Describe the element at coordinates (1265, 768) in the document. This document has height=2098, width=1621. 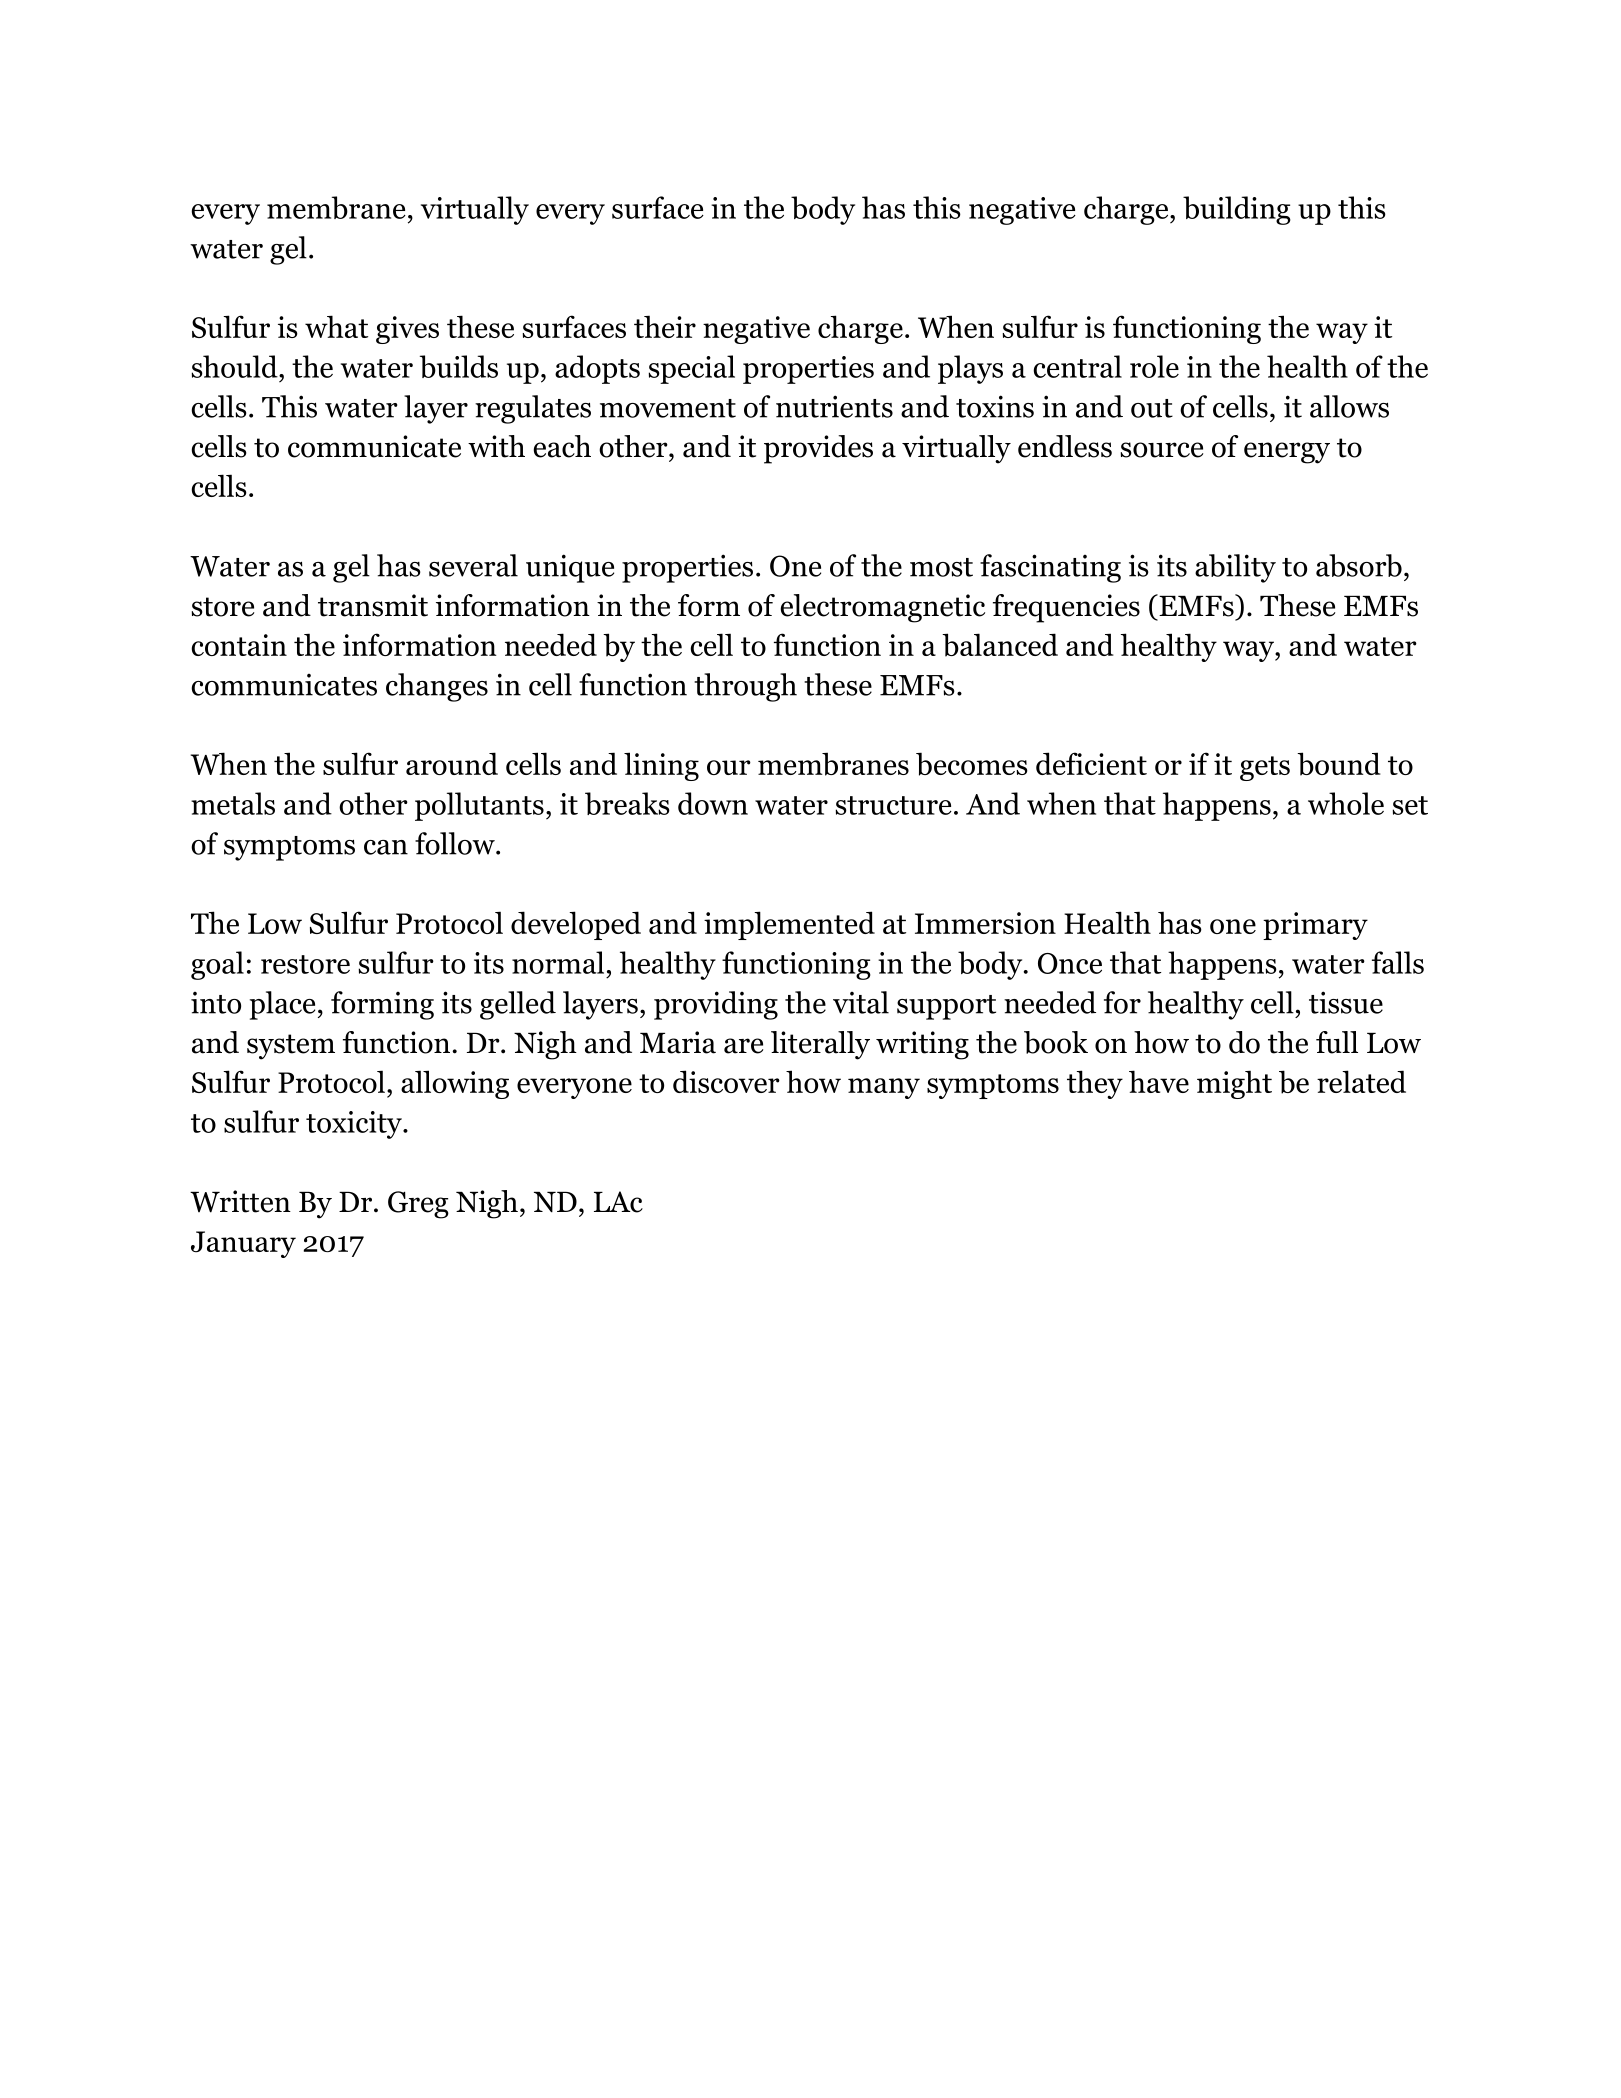
I see `gets` at that location.
